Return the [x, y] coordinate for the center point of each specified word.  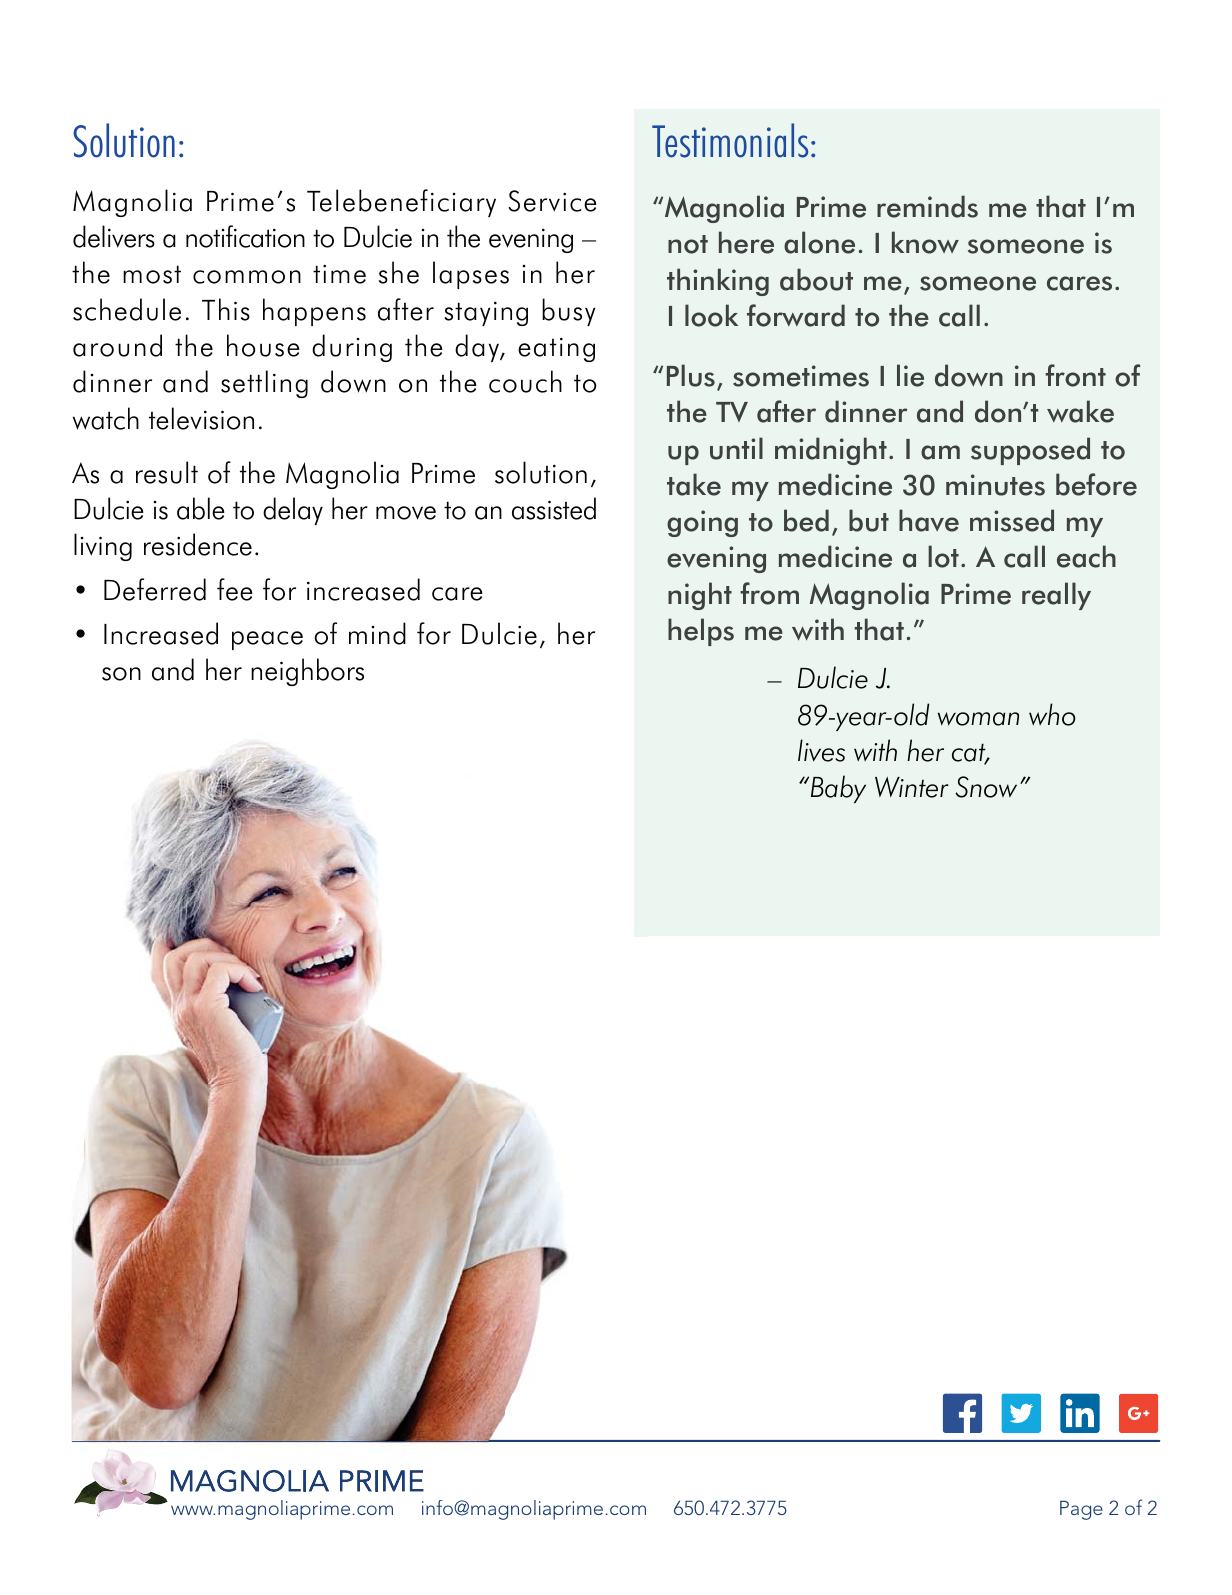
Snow [986, 787]
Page [1081, 1510]
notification [245, 236]
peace [267, 640]
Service [552, 201]
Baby [837, 789]
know [925, 242]
